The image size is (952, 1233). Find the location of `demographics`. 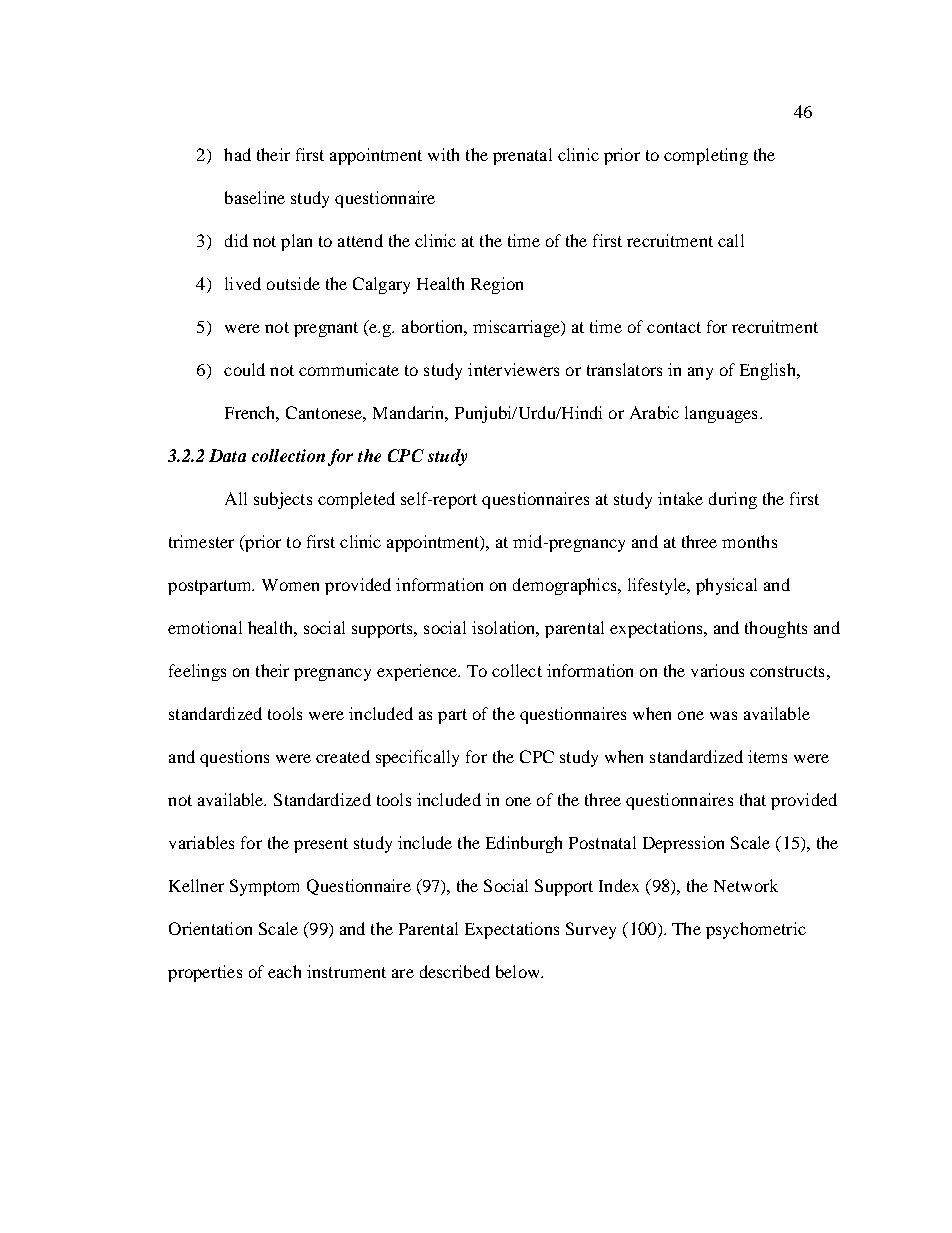

demographics is located at coordinates (566, 586).
